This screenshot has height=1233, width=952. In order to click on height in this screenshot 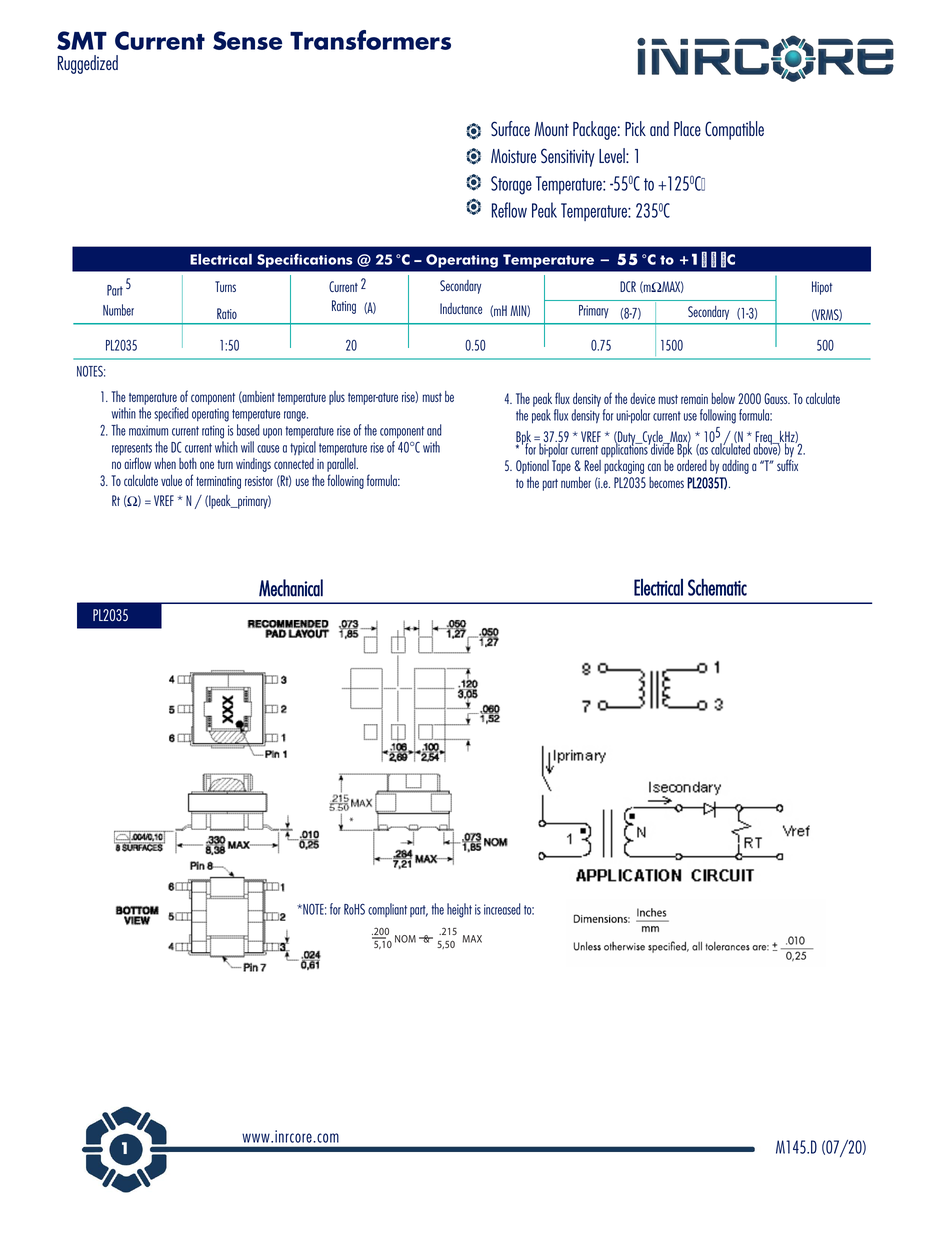, I will do `click(459, 910)`.
